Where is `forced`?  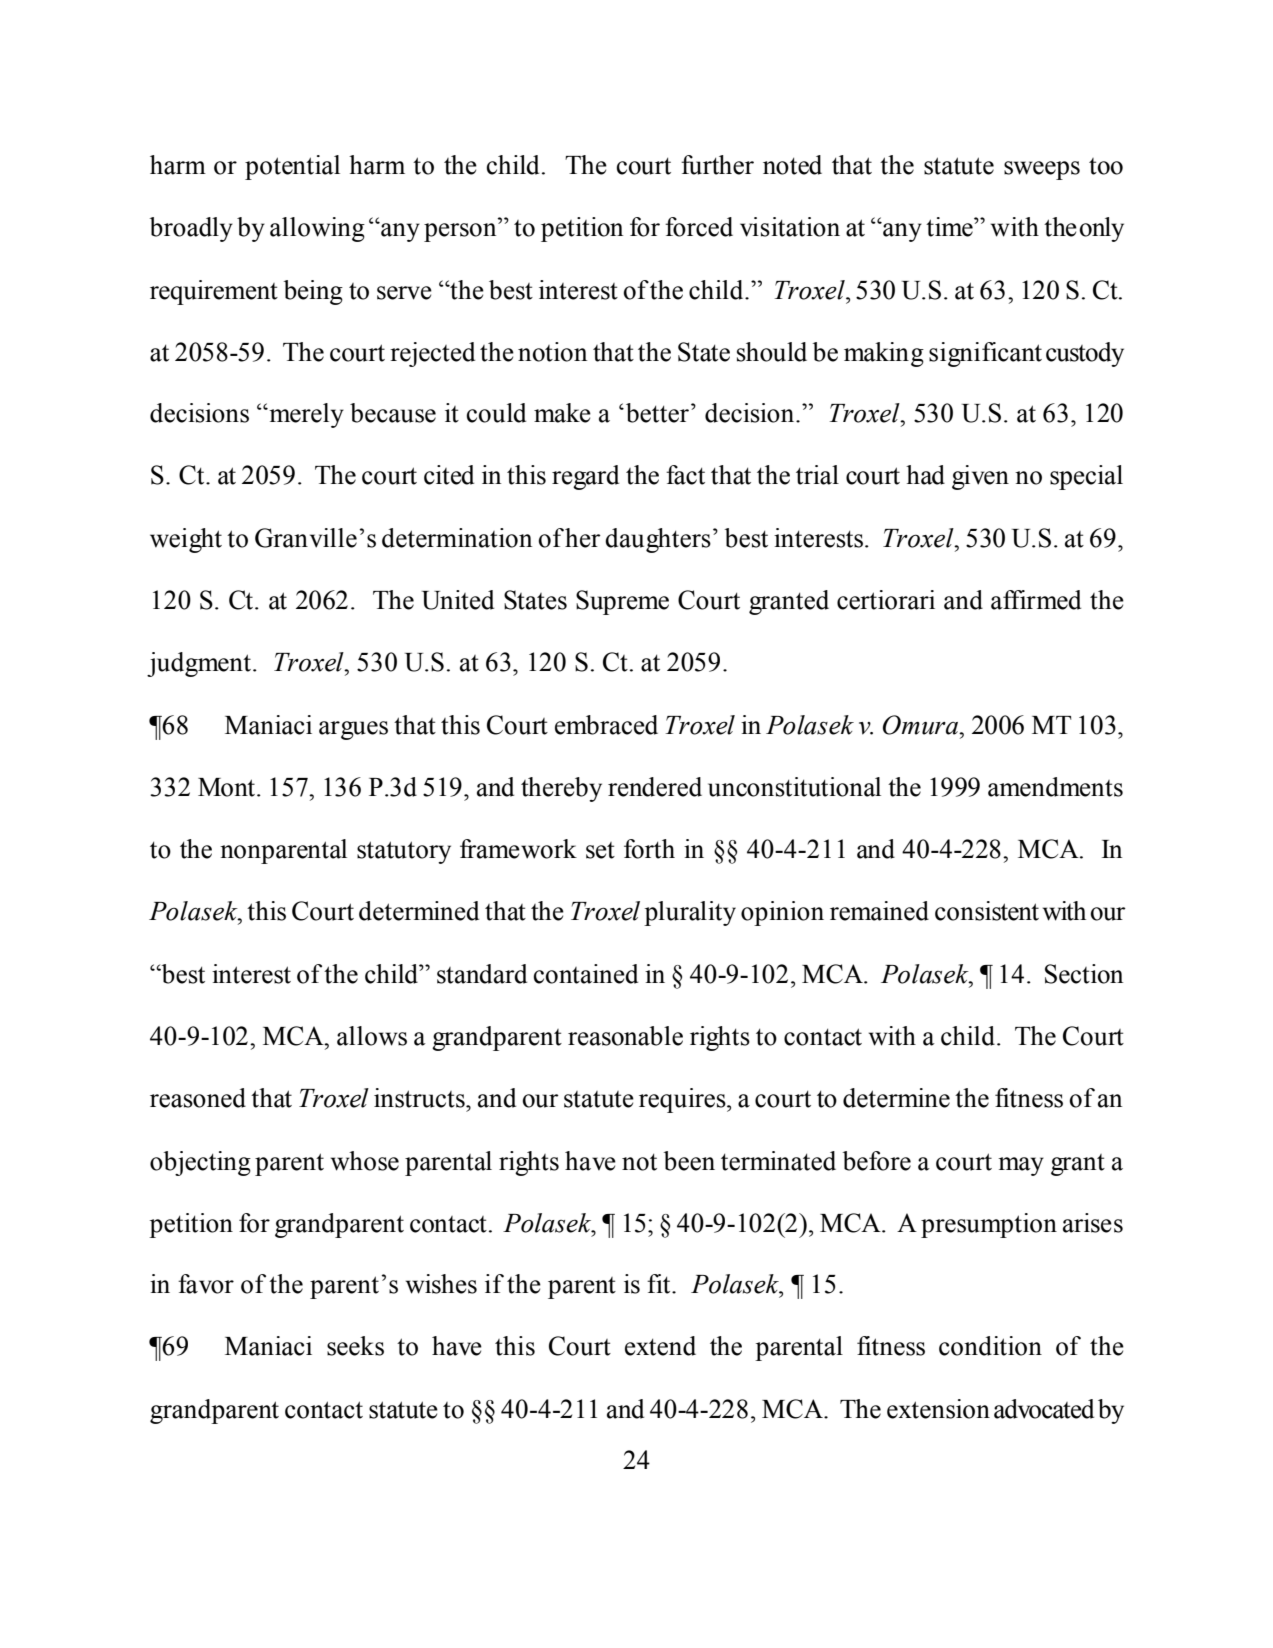 forced is located at coordinates (699, 227).
